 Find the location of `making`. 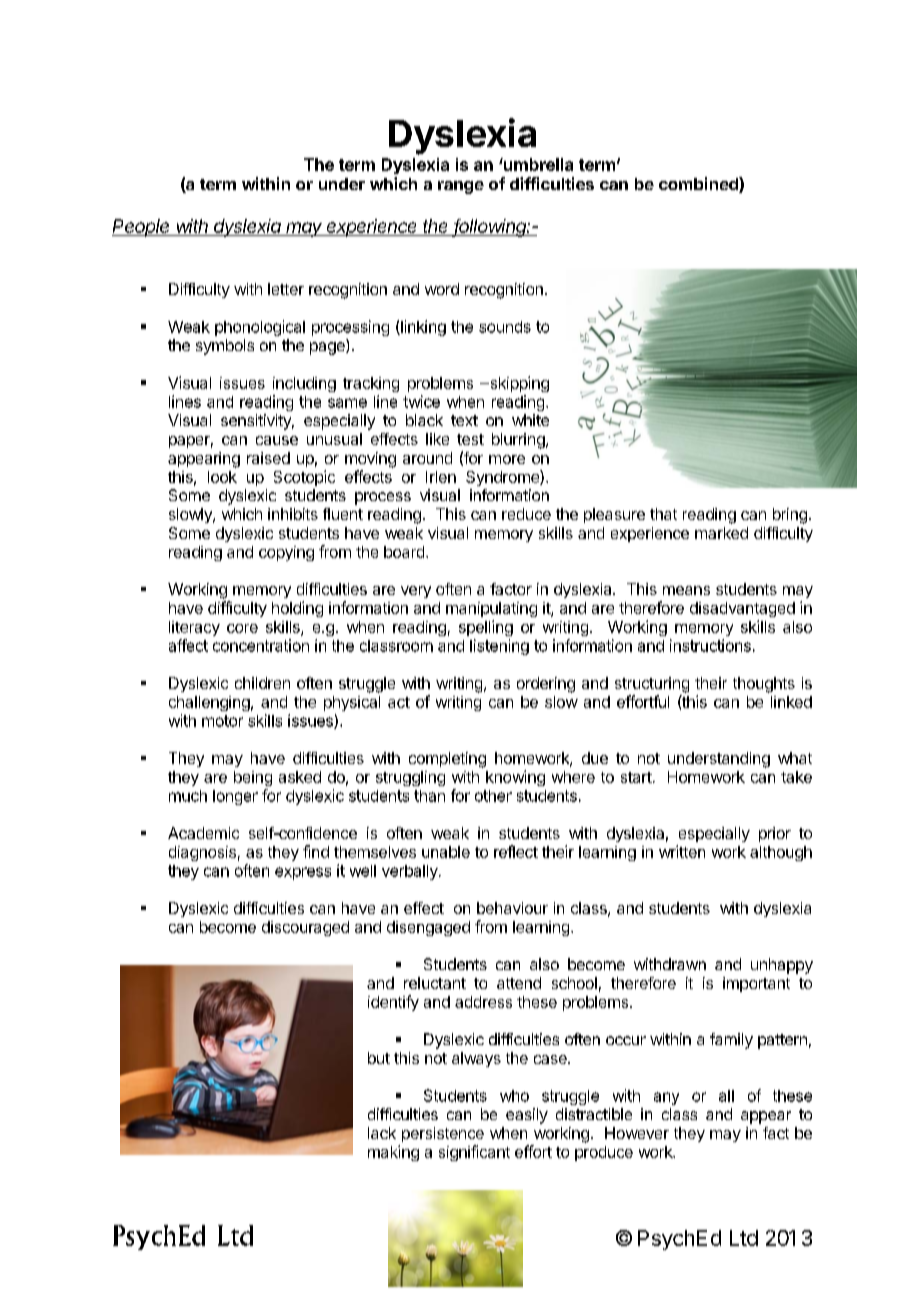

making is located at coordinates (393, 1153).
